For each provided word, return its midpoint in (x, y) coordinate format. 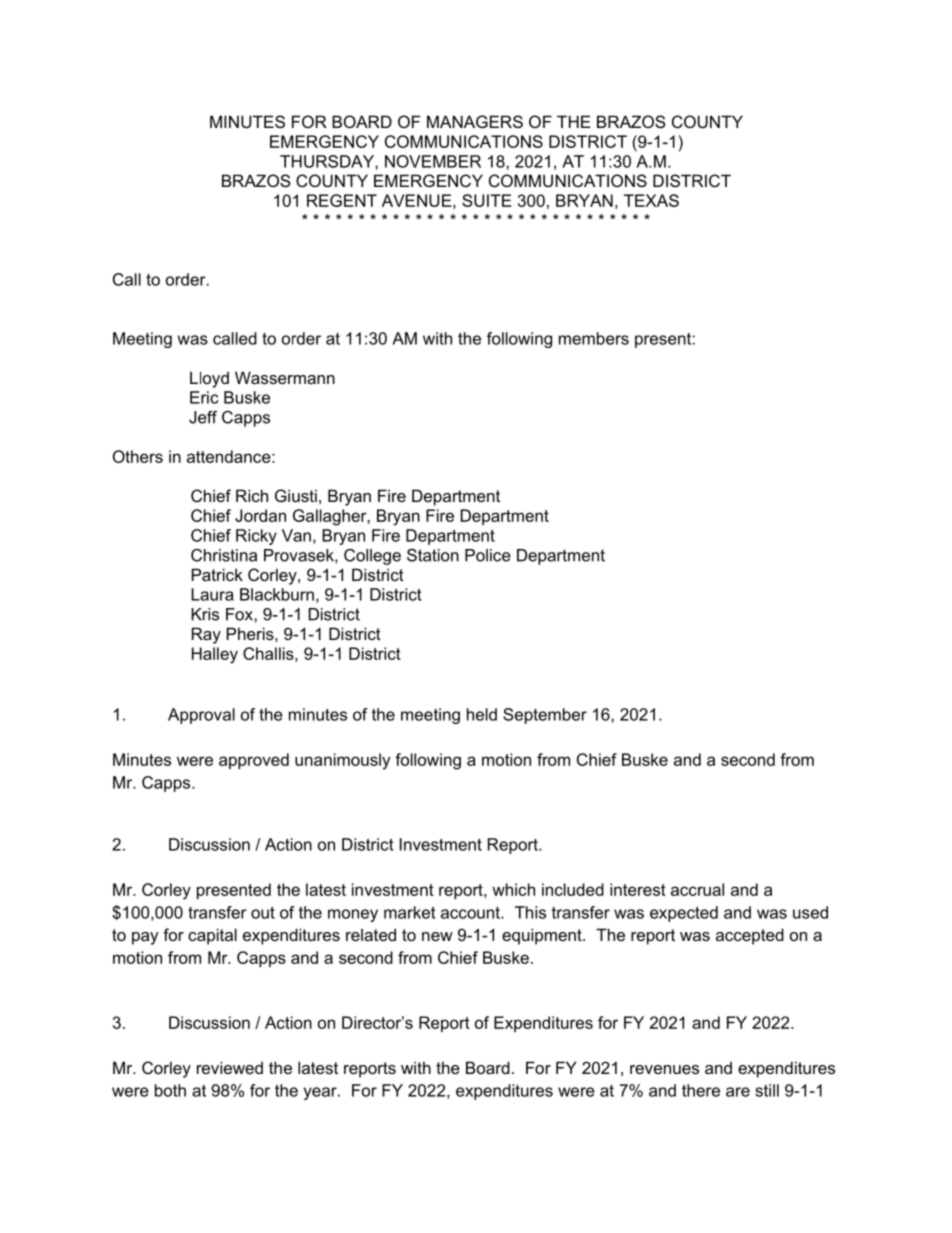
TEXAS (651, 200)
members (594, 338)
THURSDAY (328, 161)
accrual (697, 889)
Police (488, 555)
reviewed (230, 1067)
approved (254, 761)
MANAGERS (475, 121)
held (482, 714)
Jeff (203, 417)
